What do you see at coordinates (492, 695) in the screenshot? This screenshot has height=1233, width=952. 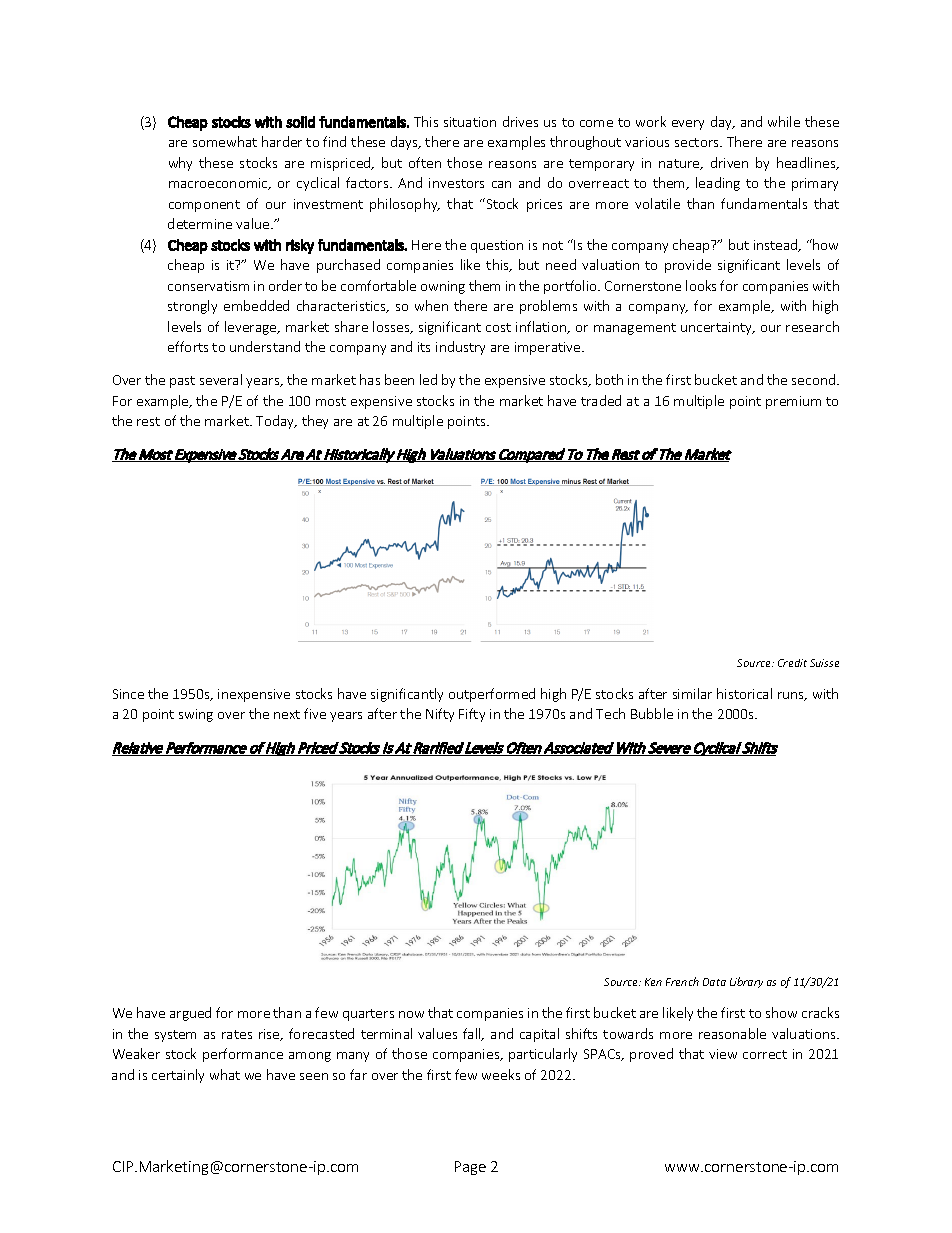 I see `outperformed` at bounding box center [492, 695].
